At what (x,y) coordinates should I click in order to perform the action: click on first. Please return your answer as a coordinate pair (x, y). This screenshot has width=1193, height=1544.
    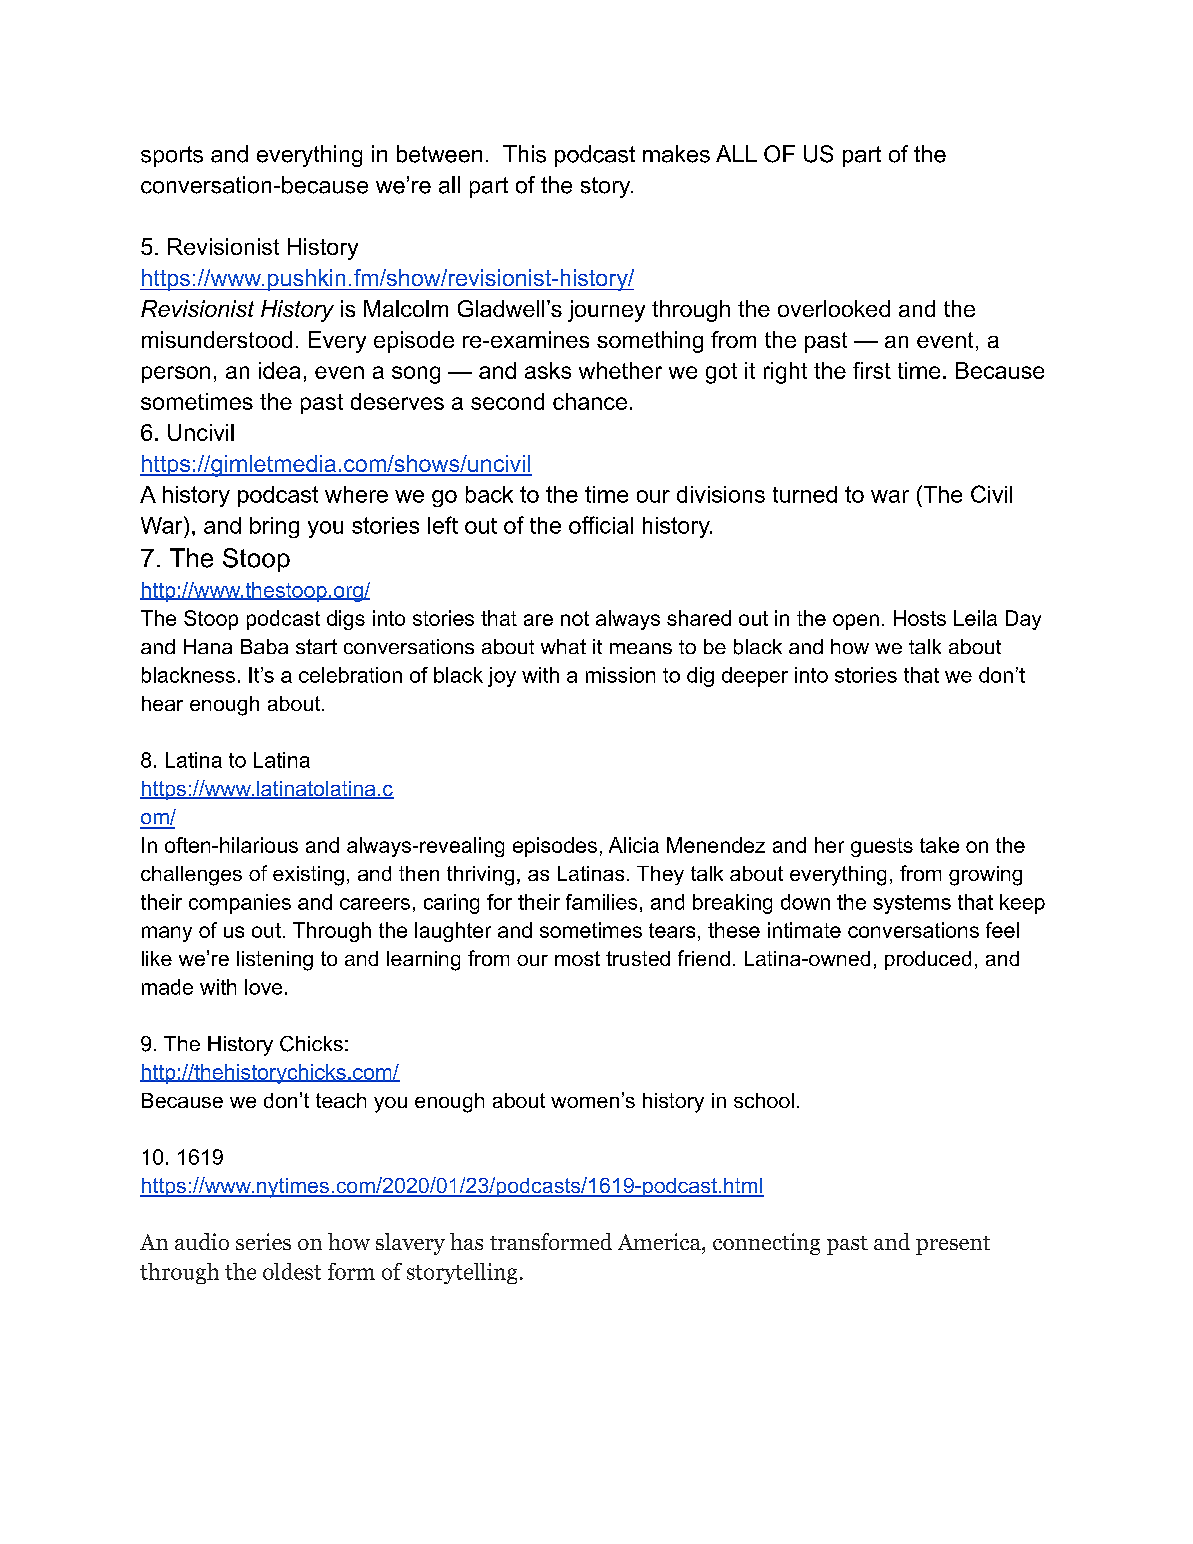
    Looking at the image, I should click on (872, 370).
